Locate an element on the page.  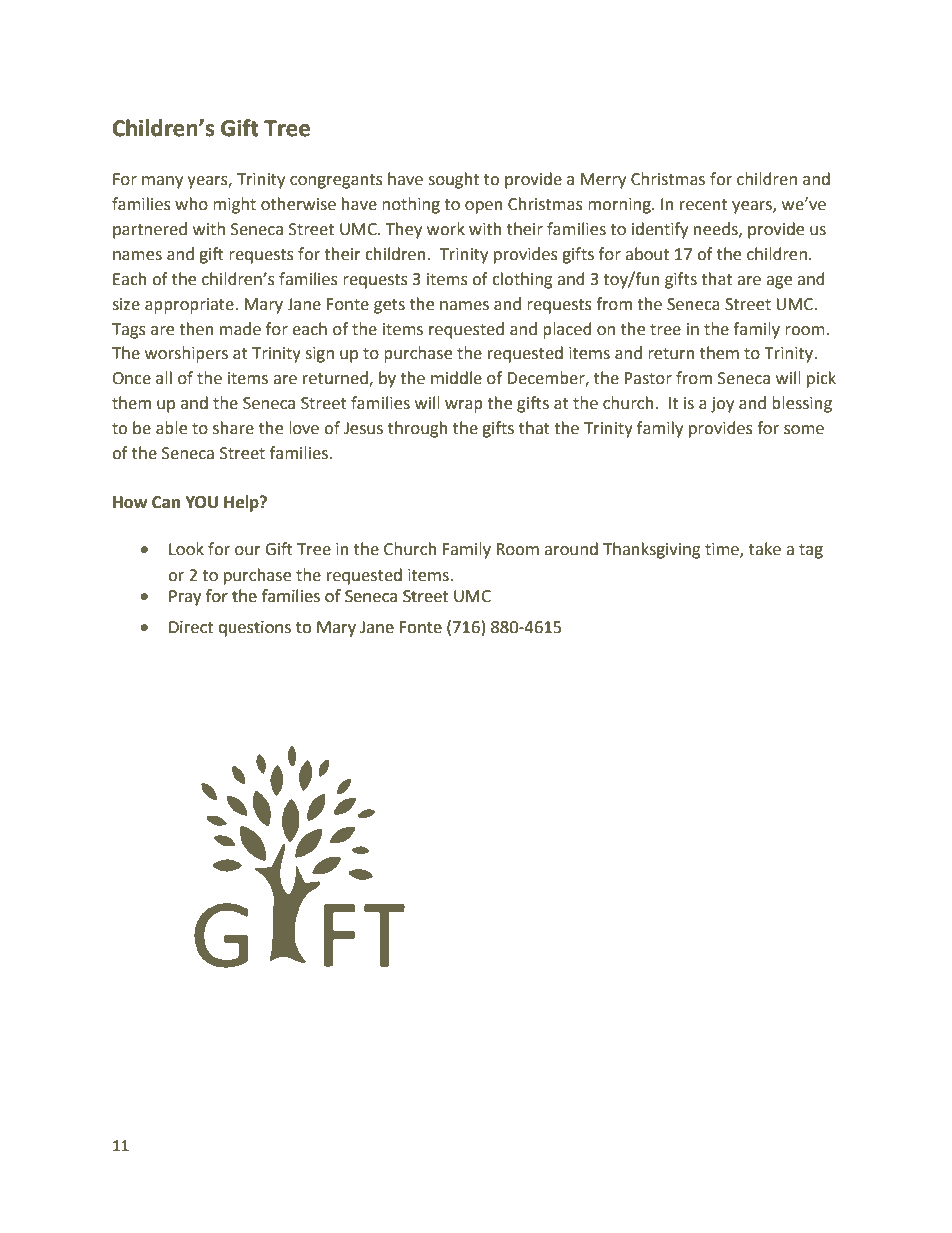
joy is located at coordinates (722, 405).
